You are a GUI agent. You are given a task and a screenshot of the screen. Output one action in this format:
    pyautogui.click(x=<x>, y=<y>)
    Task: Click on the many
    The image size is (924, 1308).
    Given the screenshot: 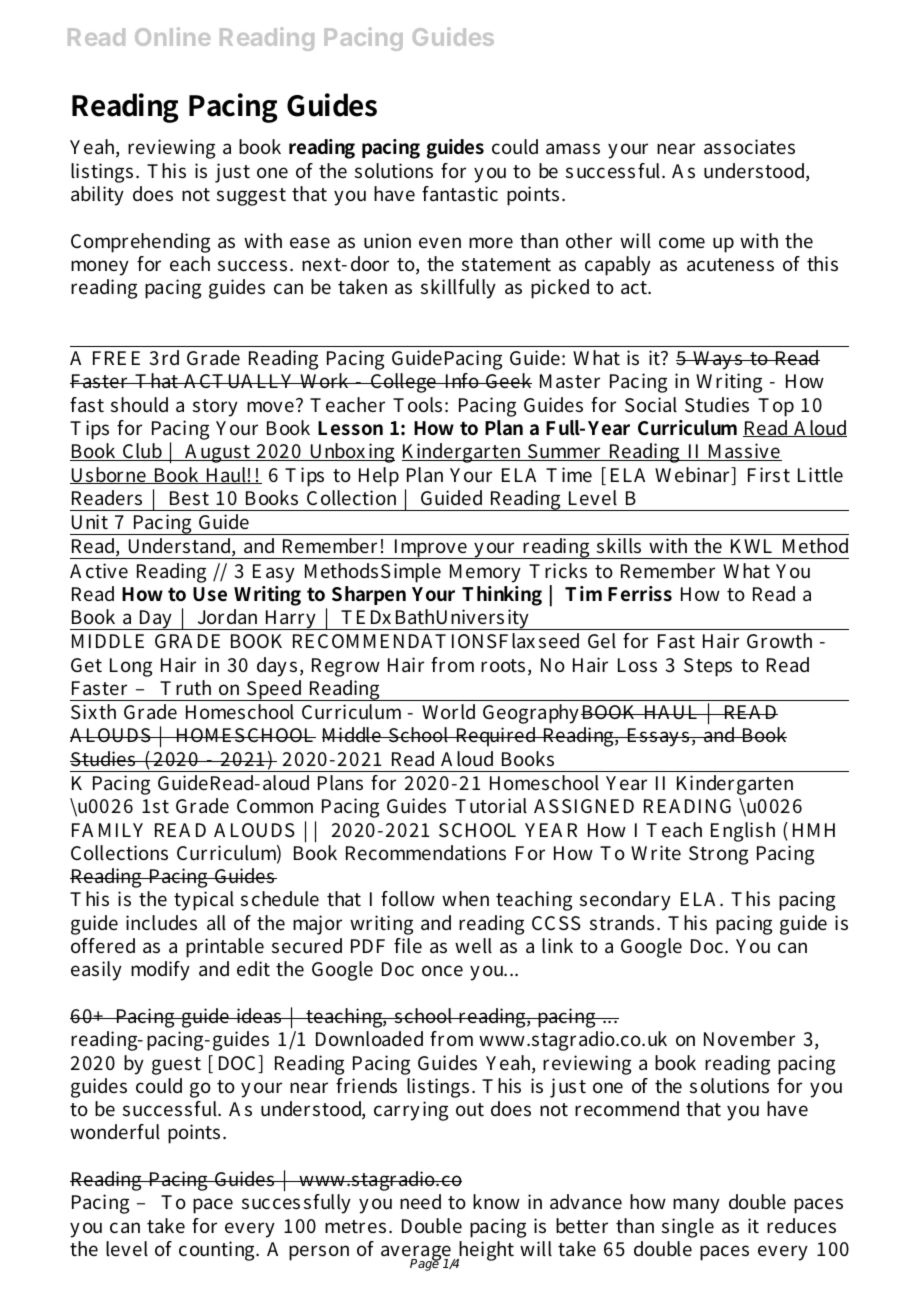 What is the action you would take?
    pyautogui.click(x=696, y=1206)
